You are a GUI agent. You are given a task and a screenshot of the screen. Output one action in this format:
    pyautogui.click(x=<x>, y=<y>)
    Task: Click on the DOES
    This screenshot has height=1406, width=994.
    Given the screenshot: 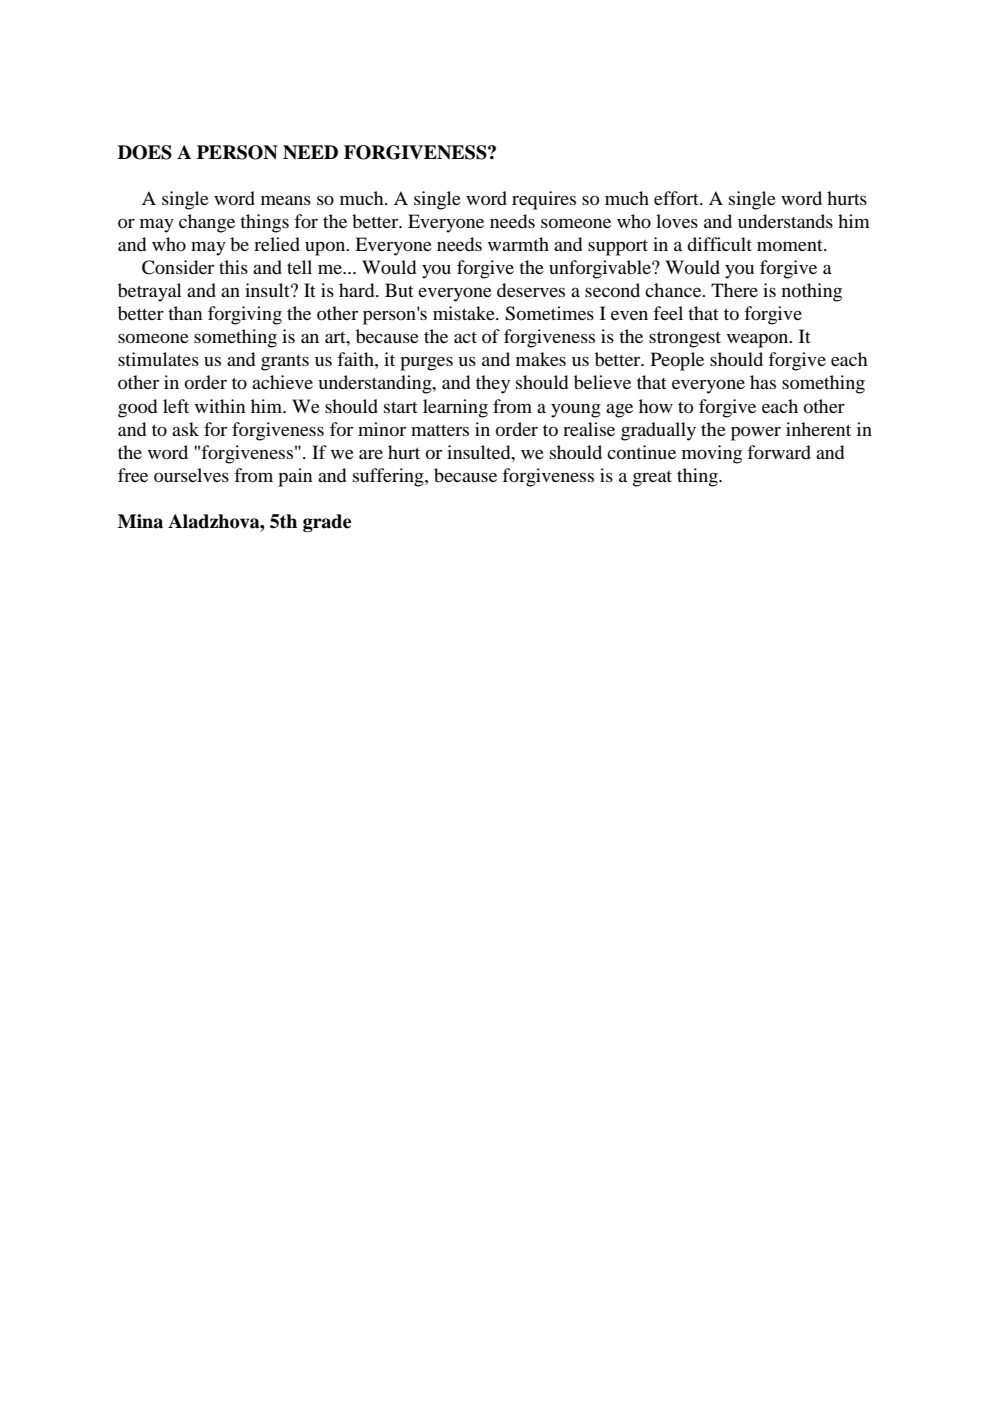 What is the action you would take?
    pyautogui.click(x=145, y=152)
